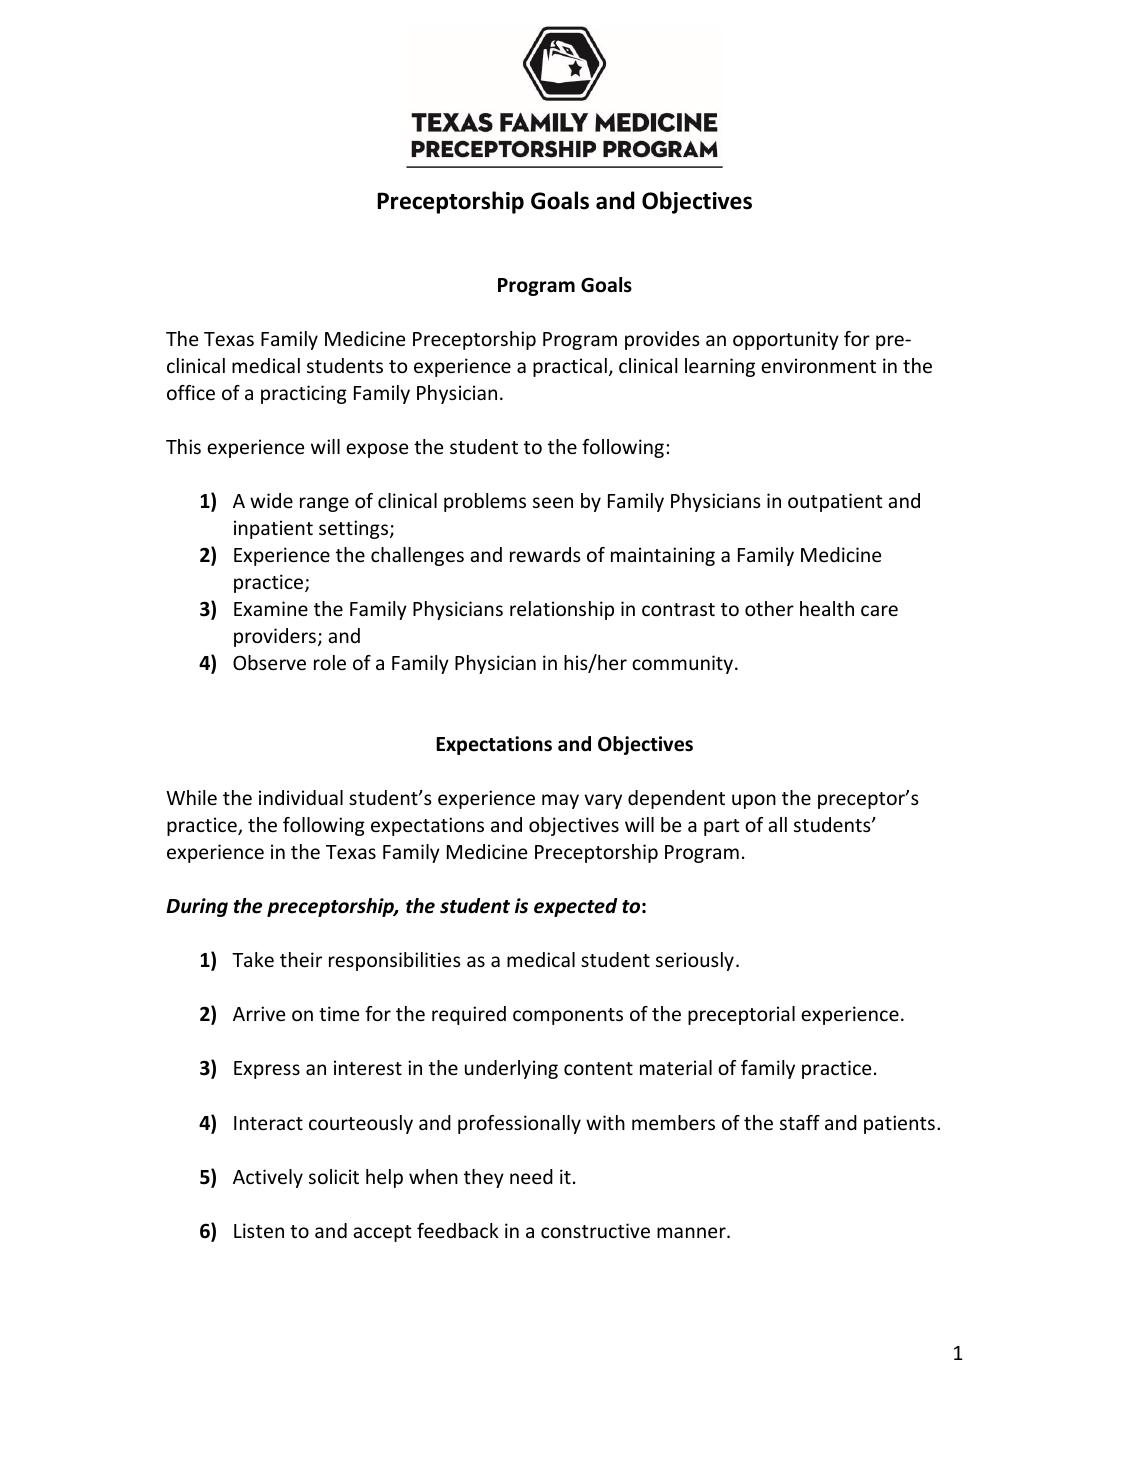 This document has height=1462, width=1129. Describe the element at coordinates (570, 367) in the document. I see `practical` at that location.
